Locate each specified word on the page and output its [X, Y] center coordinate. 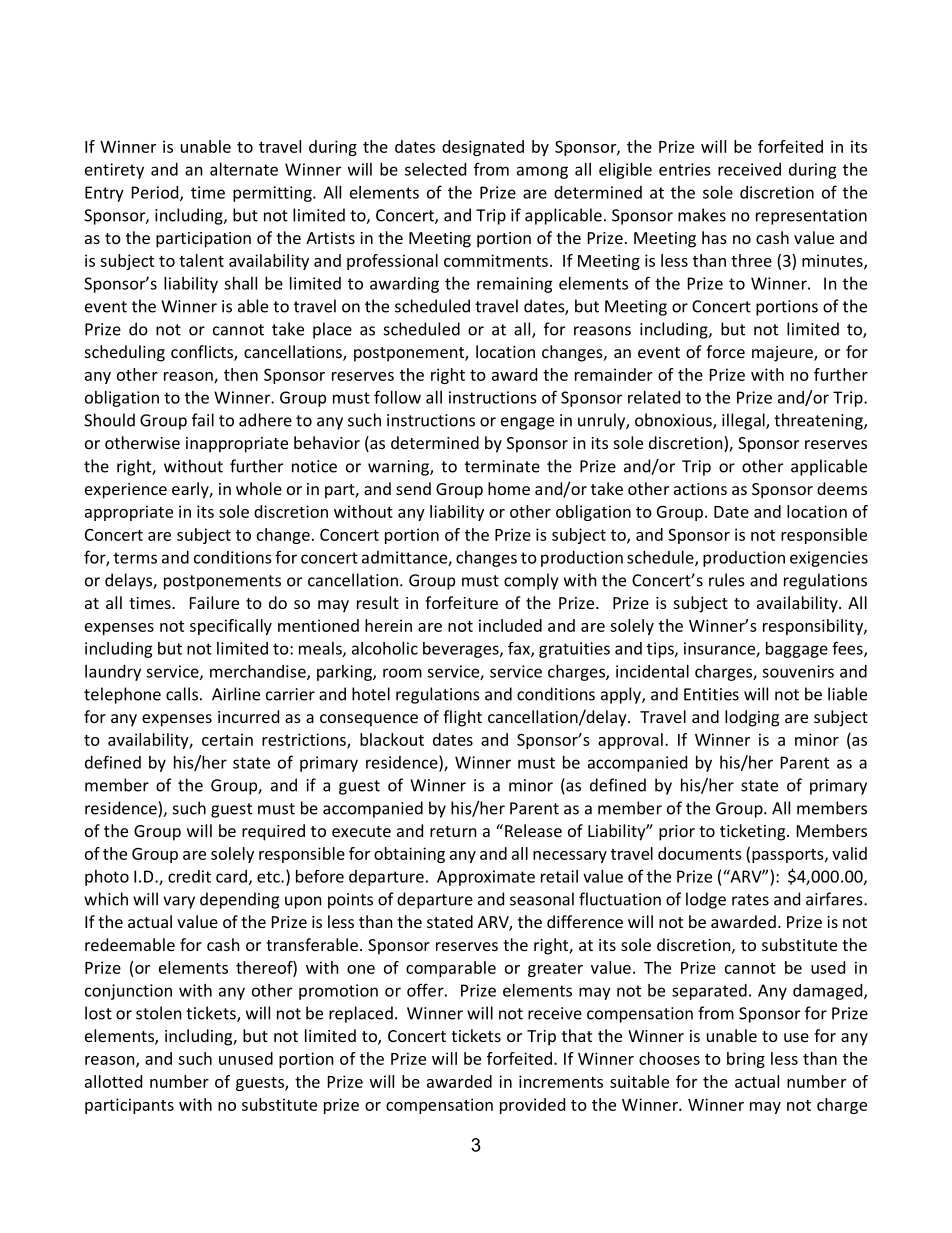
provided [532, 1106]
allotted [113, 1081]
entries [685, 169]
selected [435, 169]
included [510, 625]
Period [156, 193]
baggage [797, 650]
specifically [231, 627]
